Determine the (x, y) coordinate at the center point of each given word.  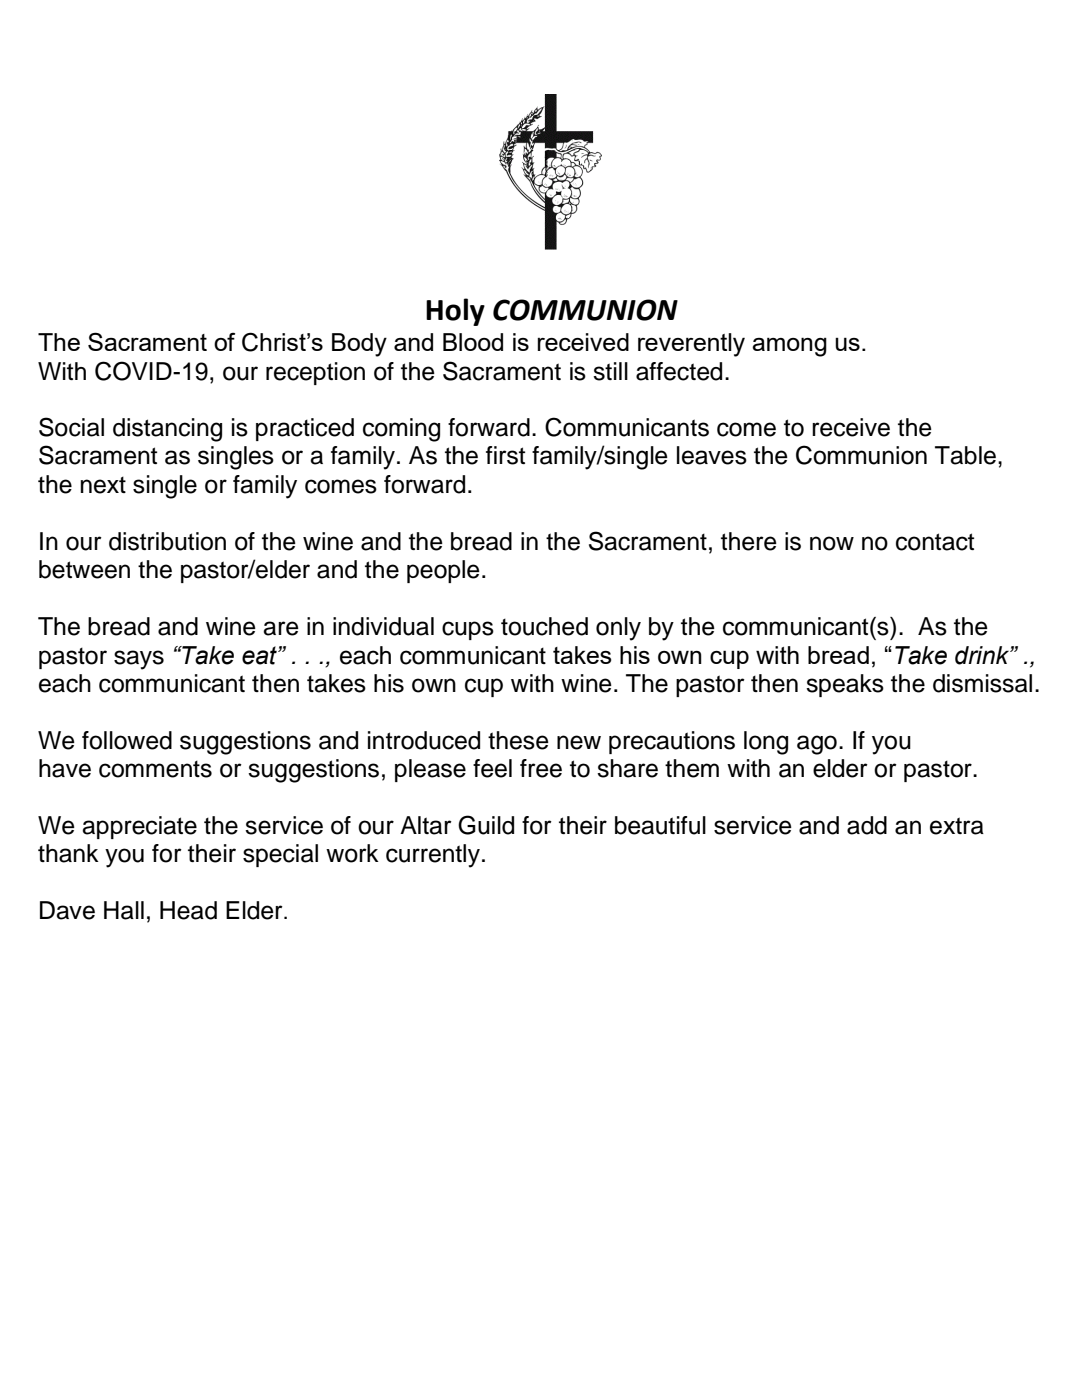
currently (433, 856)
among (789, 347)
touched (544, 626)
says (139, 660)
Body (359, 345)
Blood (473, 342)
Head (188, 910)
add (867, 825)
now (832, 543)
